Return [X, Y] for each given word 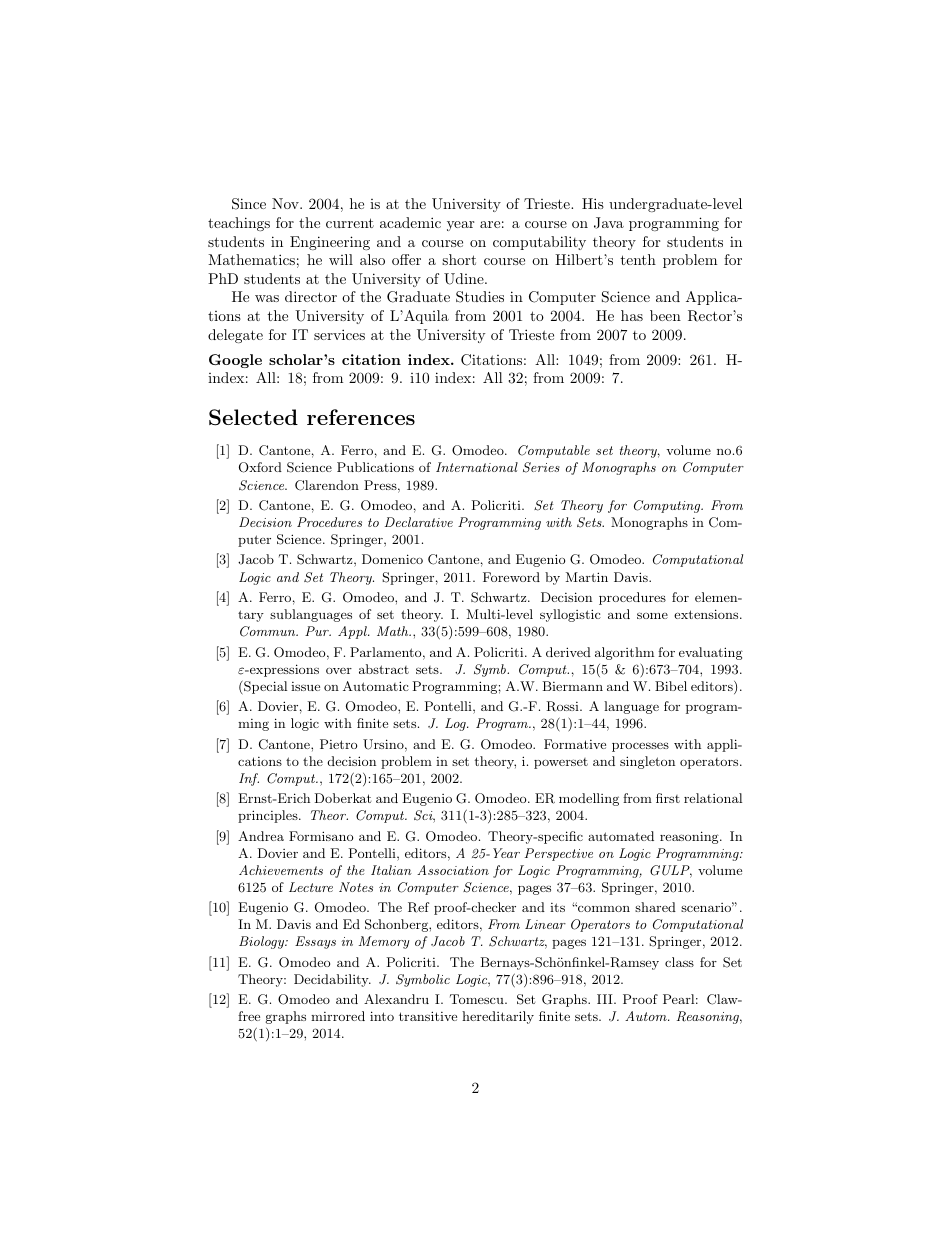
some [652, 615]
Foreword [511, 577]
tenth [638, 259]
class [679, 962]
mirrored [338, 1016]
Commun [269, 631]
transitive [428, 1016]
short [459, 259]
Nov [286, 203]
